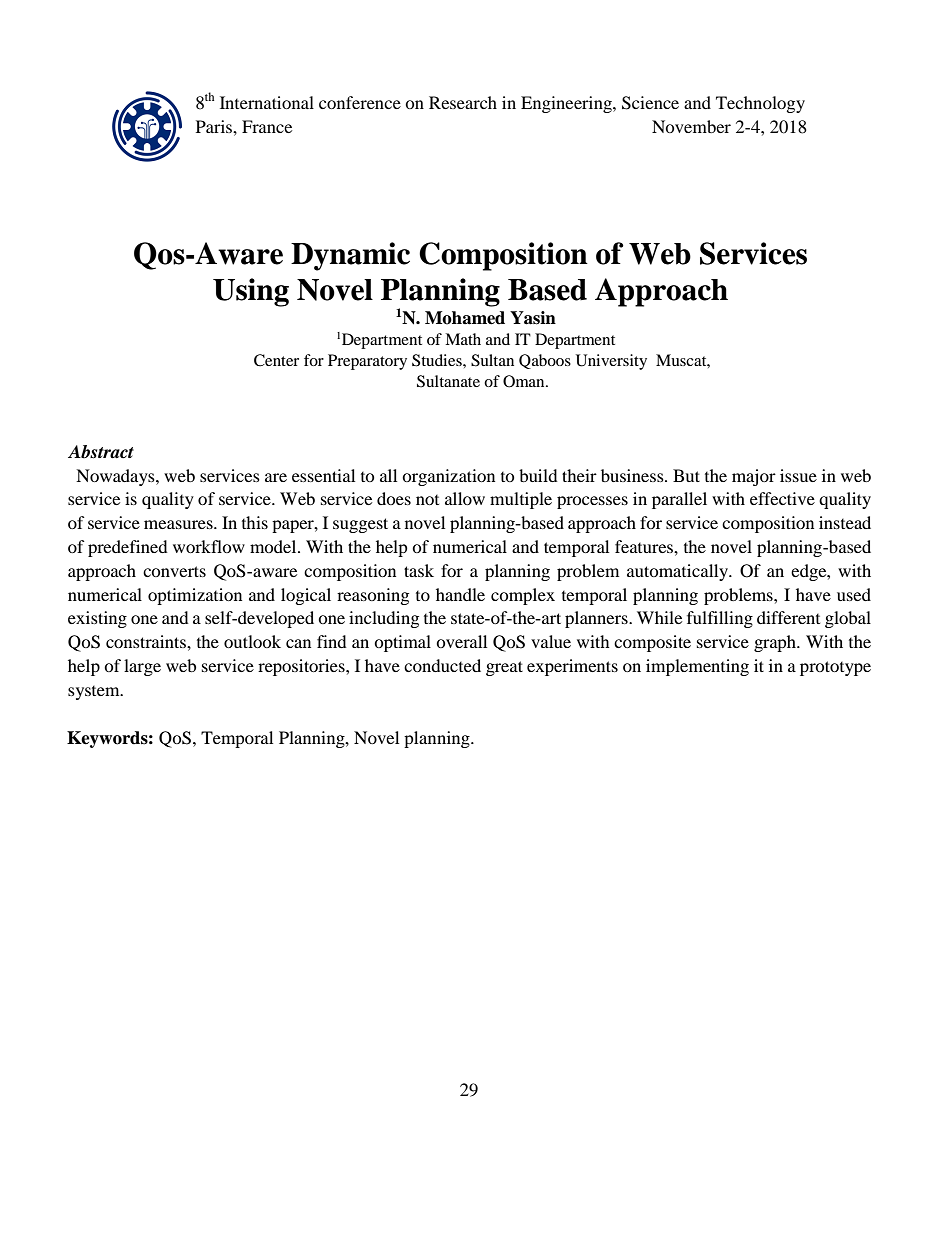 The image size is (952, 1233). Describe the element at coordinates (142, 667) in the image. I see `large` at that location.
